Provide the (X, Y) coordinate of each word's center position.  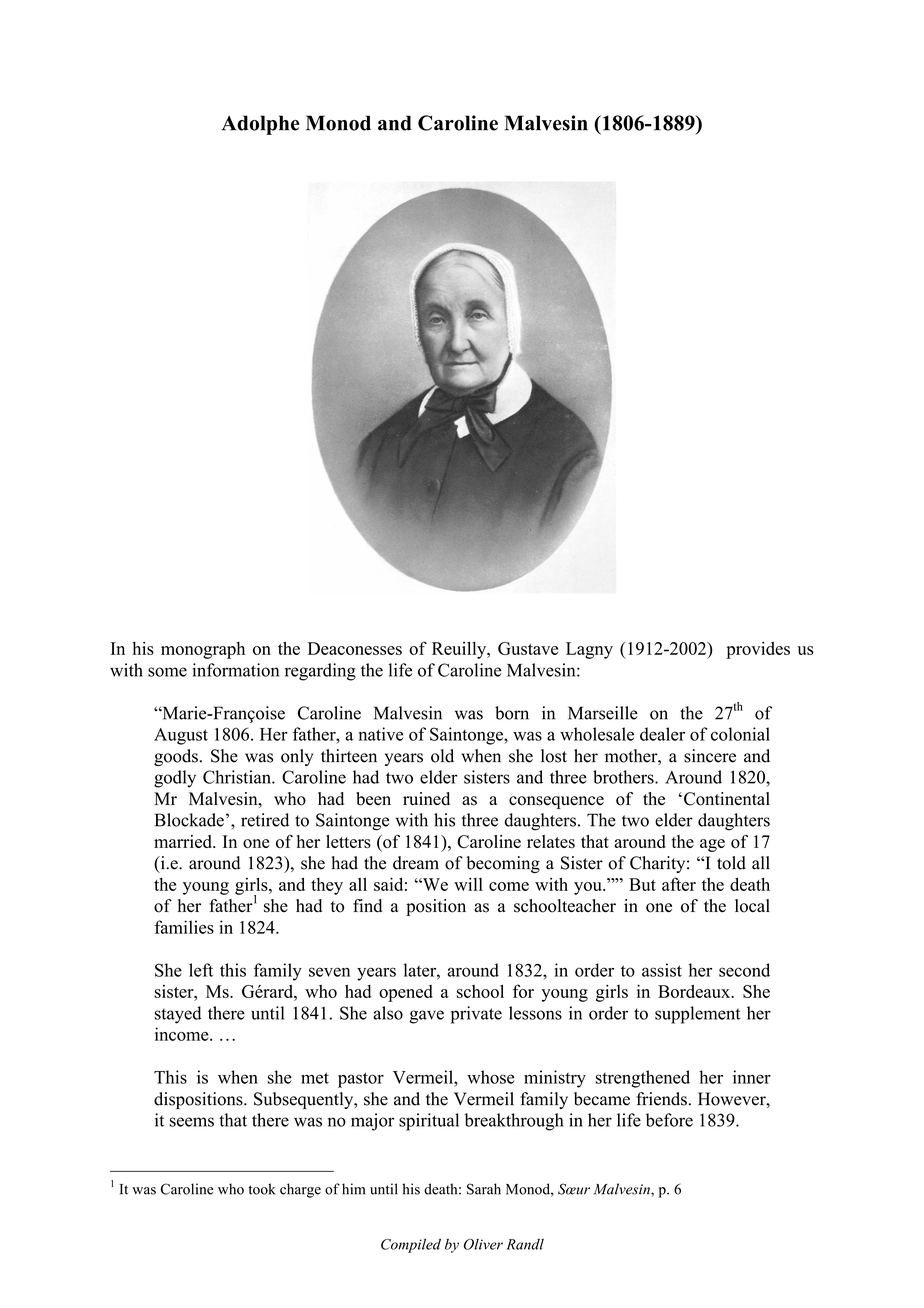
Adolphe (260, 125)
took (261, 1189)
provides (758, 650)
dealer (662, 734)
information (235, 670)
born (512, 713)
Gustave (528, 648)
